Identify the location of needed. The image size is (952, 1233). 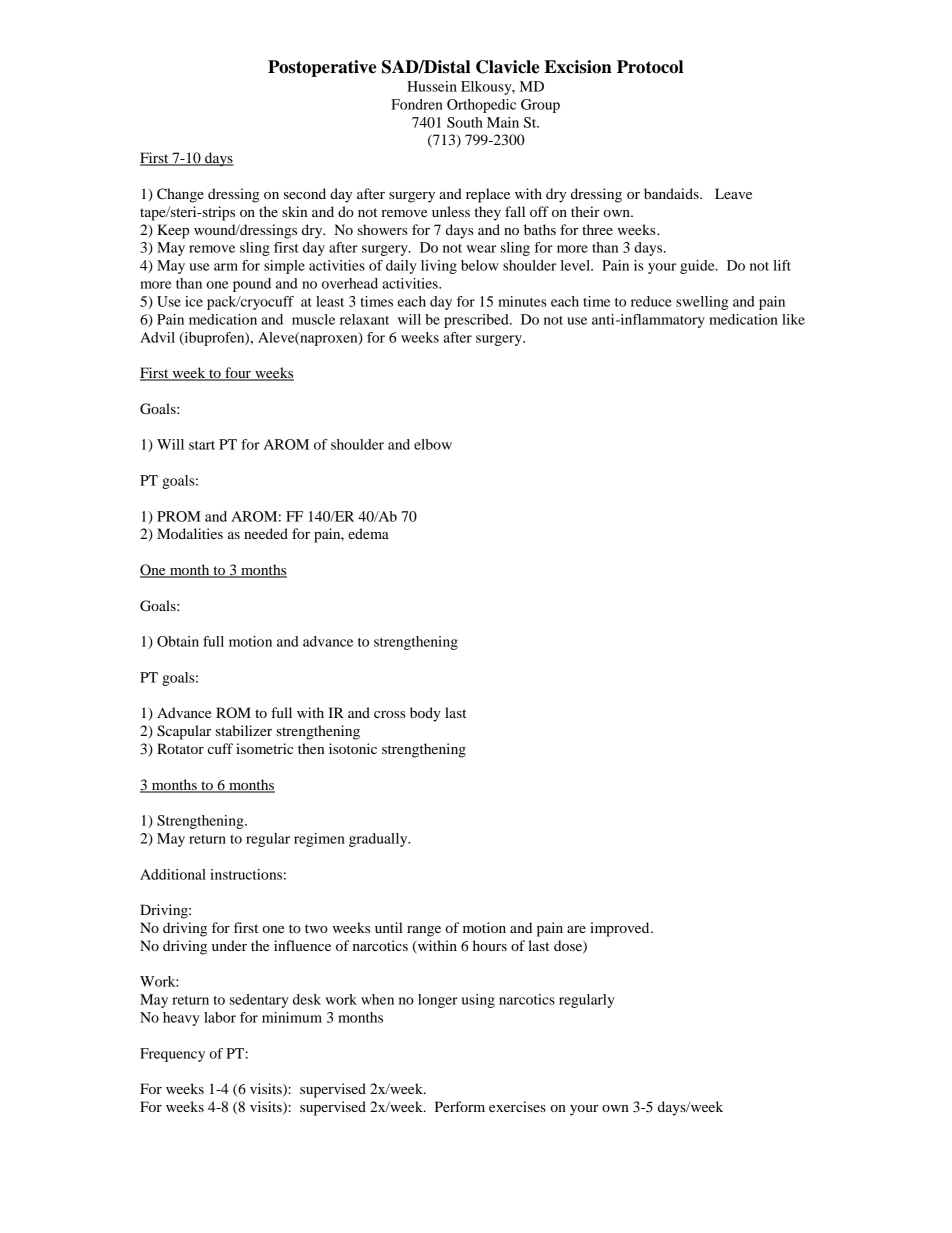
(266, 533).
